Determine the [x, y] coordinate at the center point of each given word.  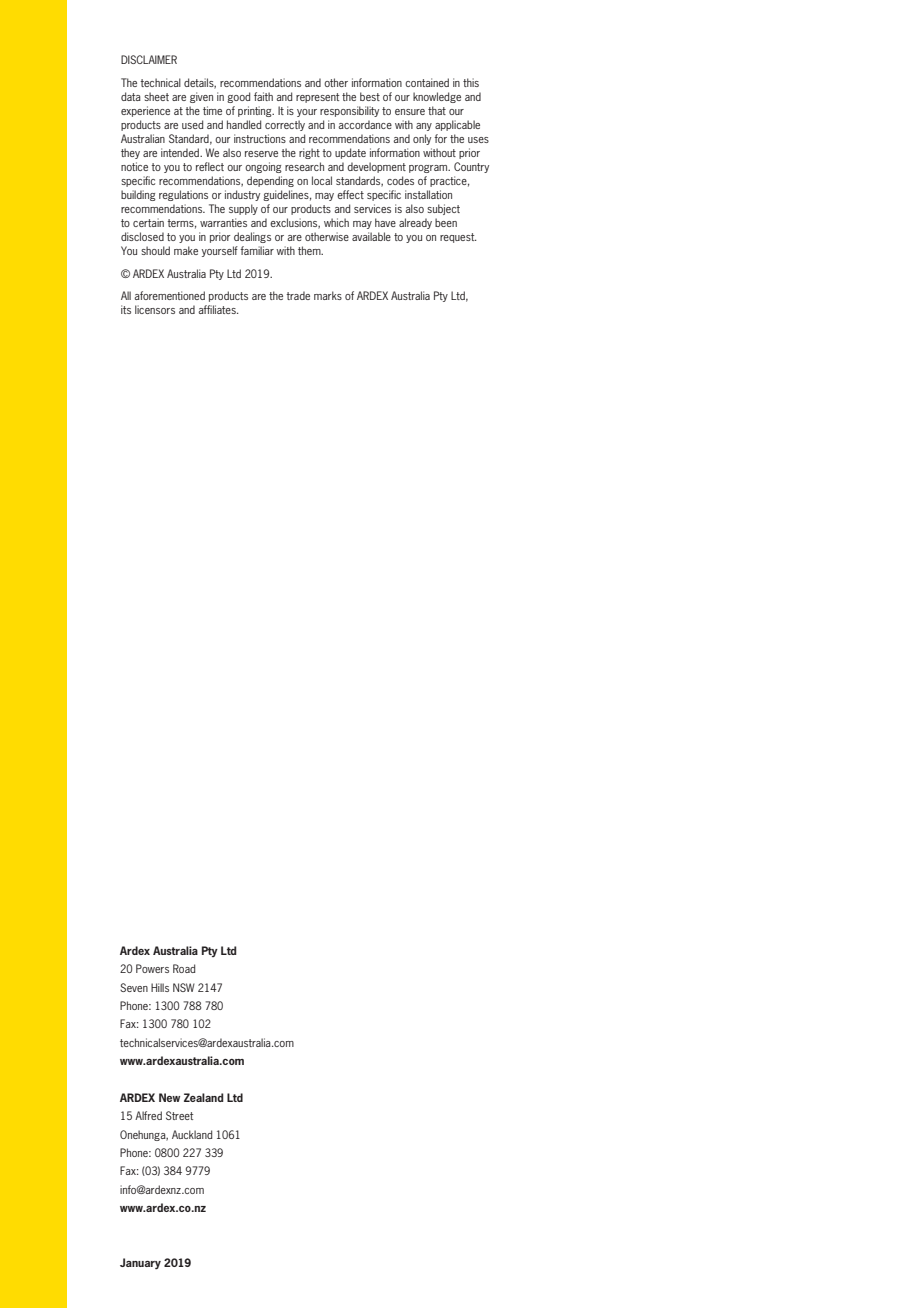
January [140, 1263]
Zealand [204, 1097]
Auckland [192, 1134]
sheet [156, 96]
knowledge [437, 97]
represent [317, 98]
